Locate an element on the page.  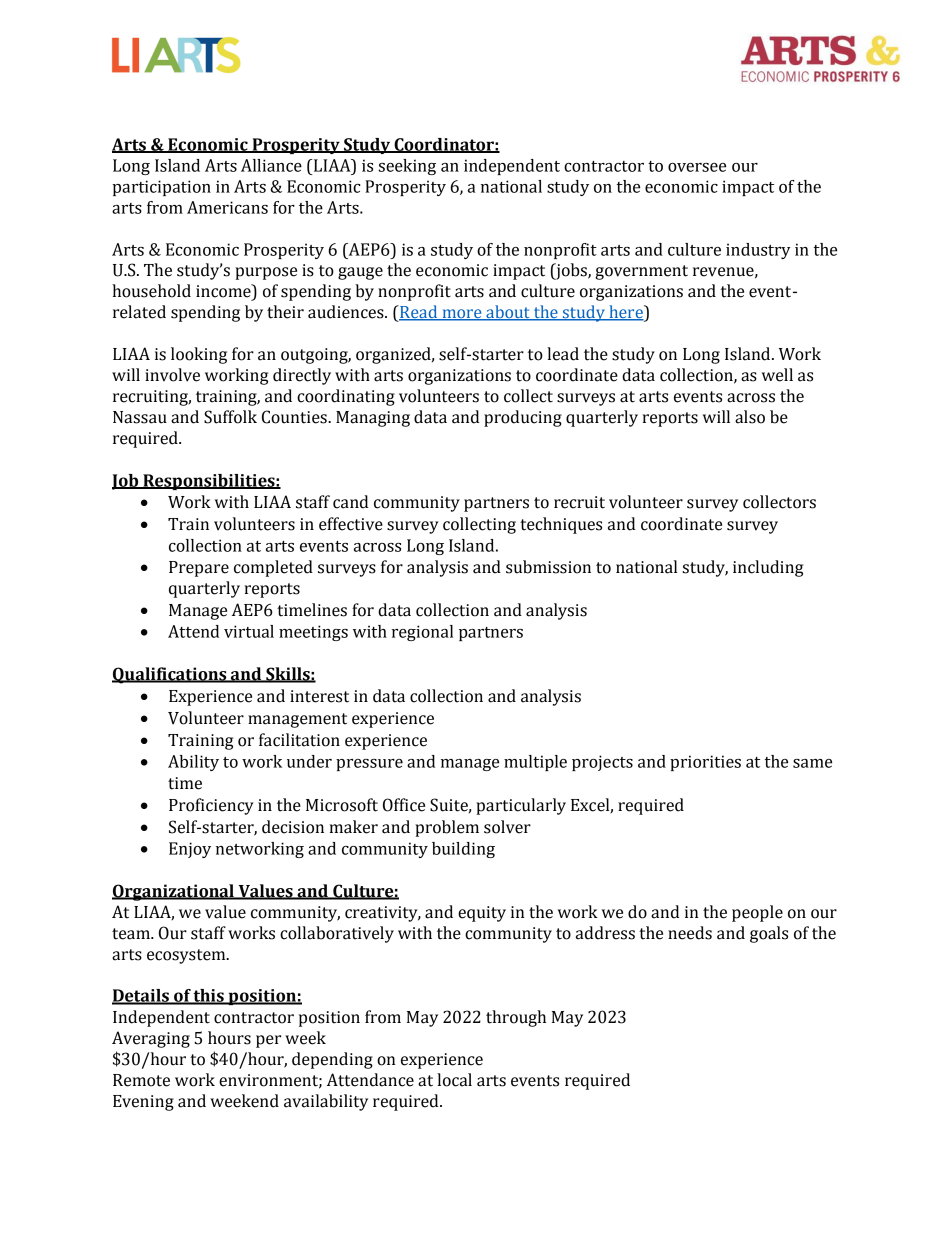
Suffolk is located at coordinates (230, 417).
